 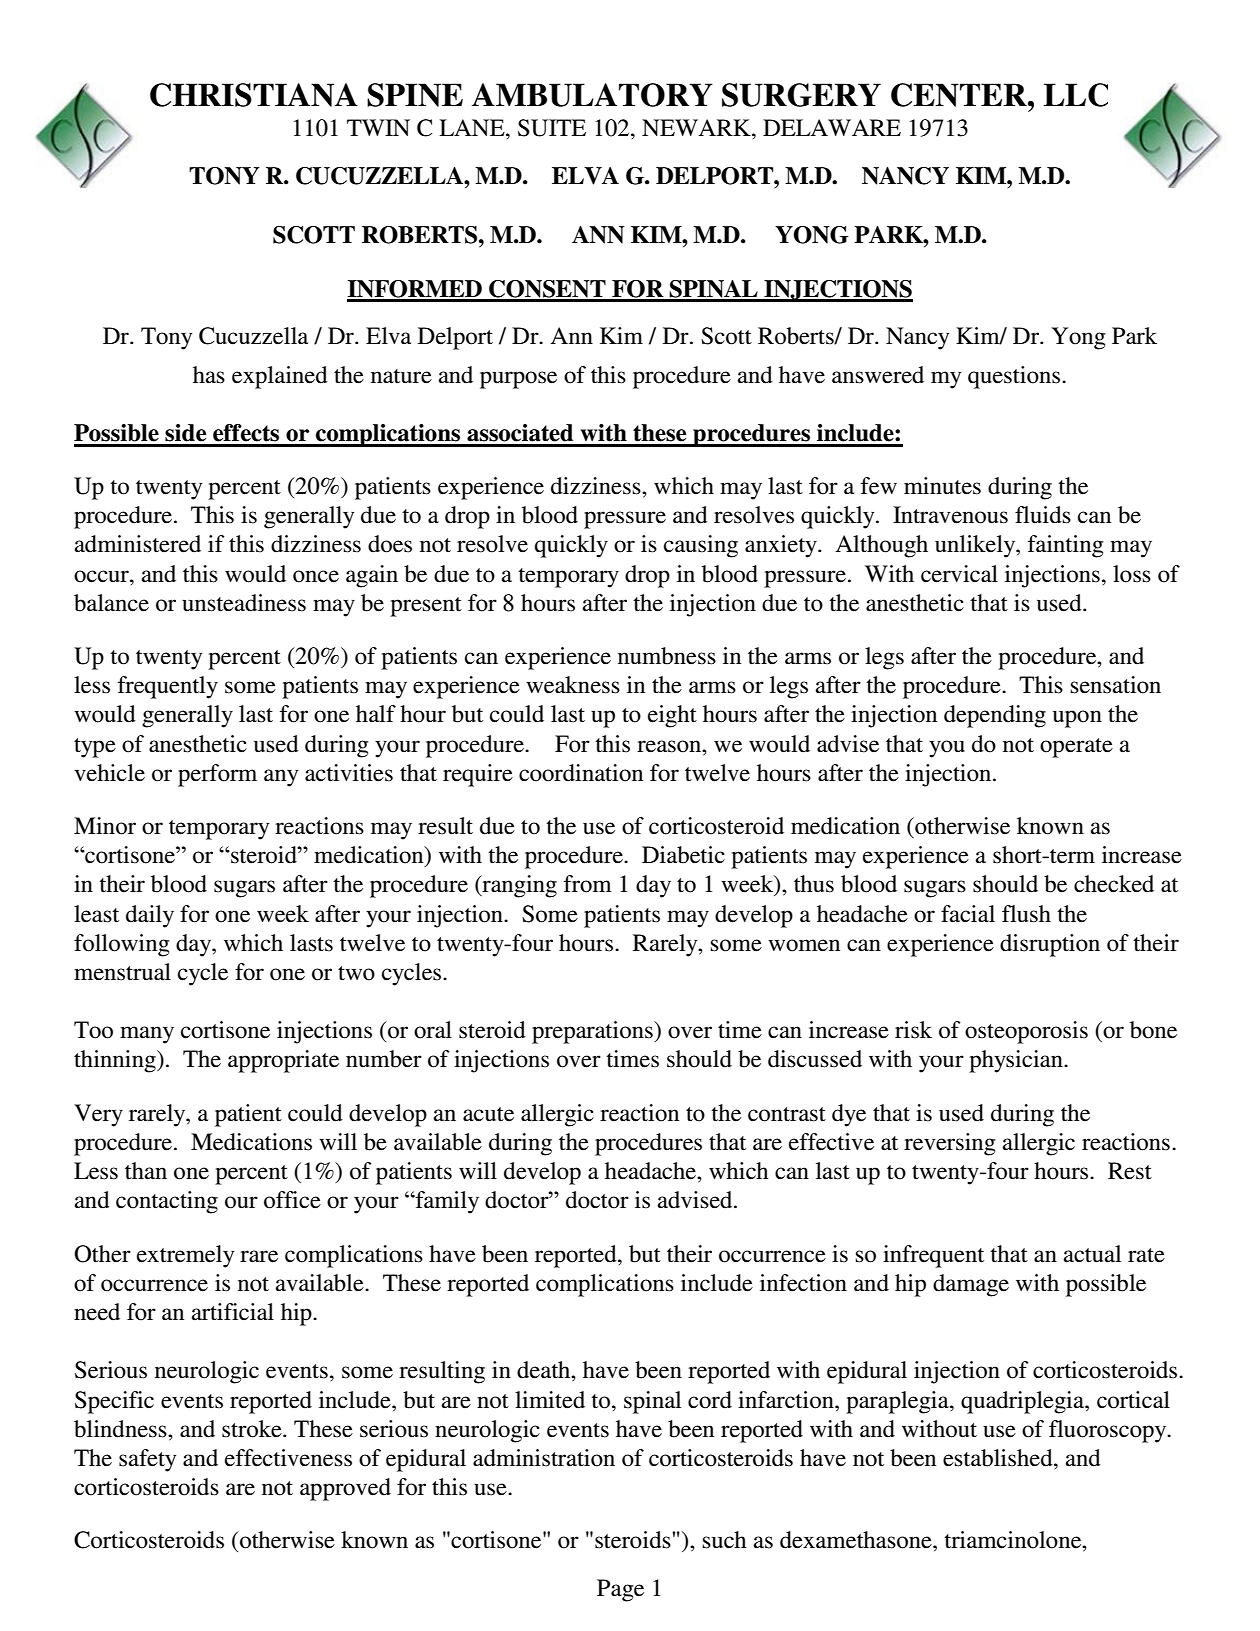 What do you see at coordinates (620, 1590) in the screenshot?
I see `Page` at bounding box center [620, 1590].
